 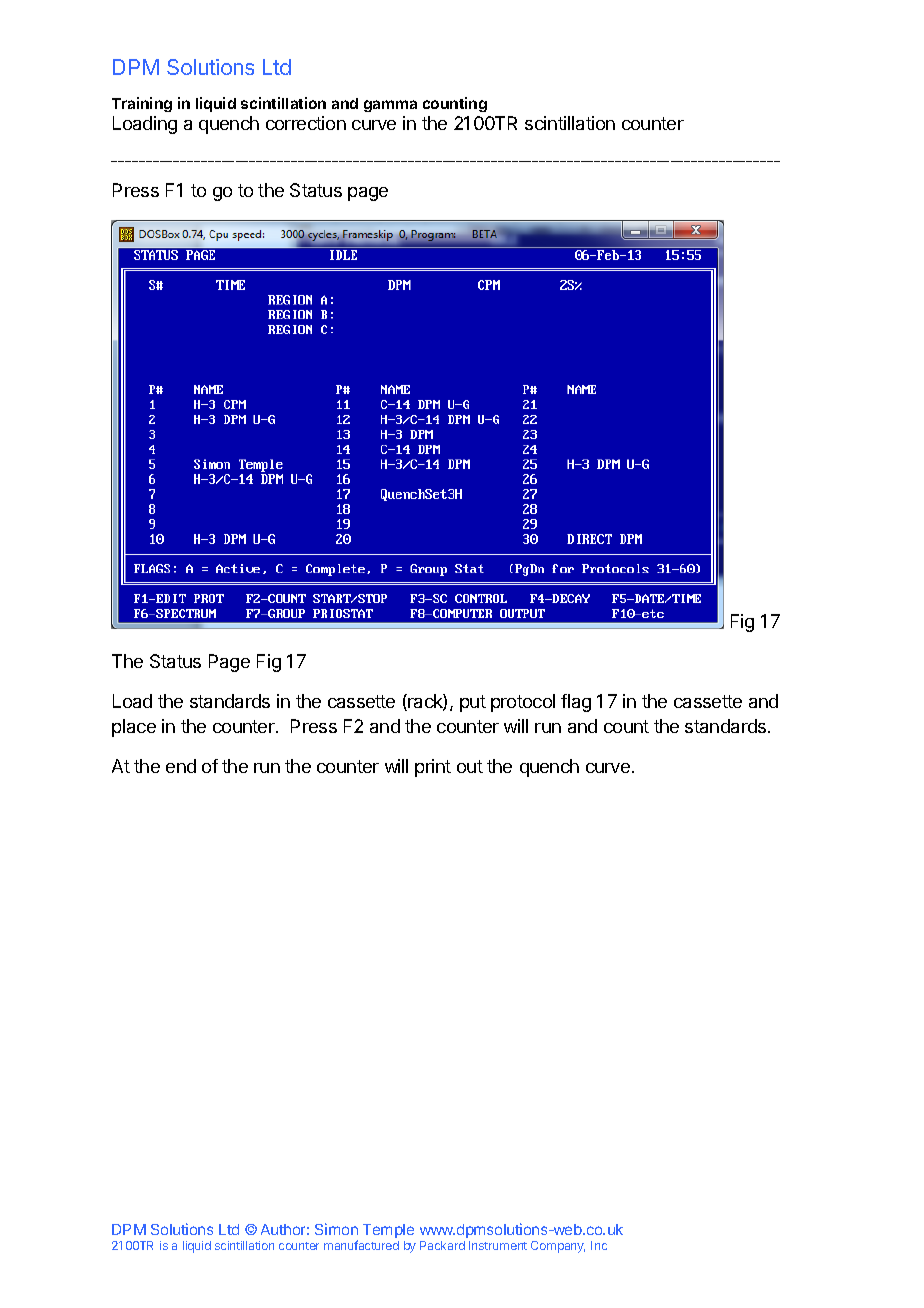 What do you see at coordinates (134, 728) in the screenshot?
I see `place` at bounding box center [134, 728].
